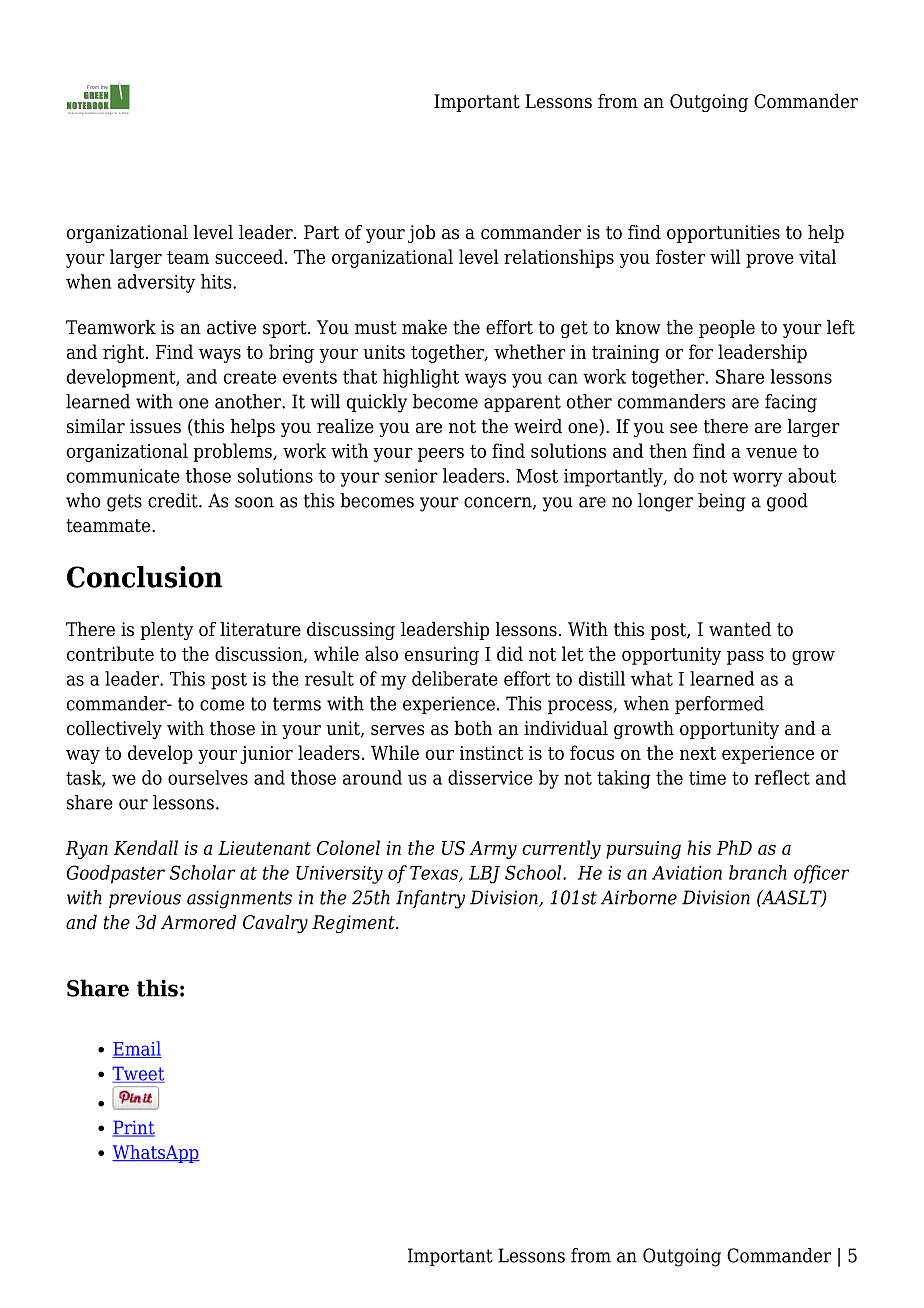  Describe the element at coordinates (354, 924) in the page. I see `Regiment` at that location.
